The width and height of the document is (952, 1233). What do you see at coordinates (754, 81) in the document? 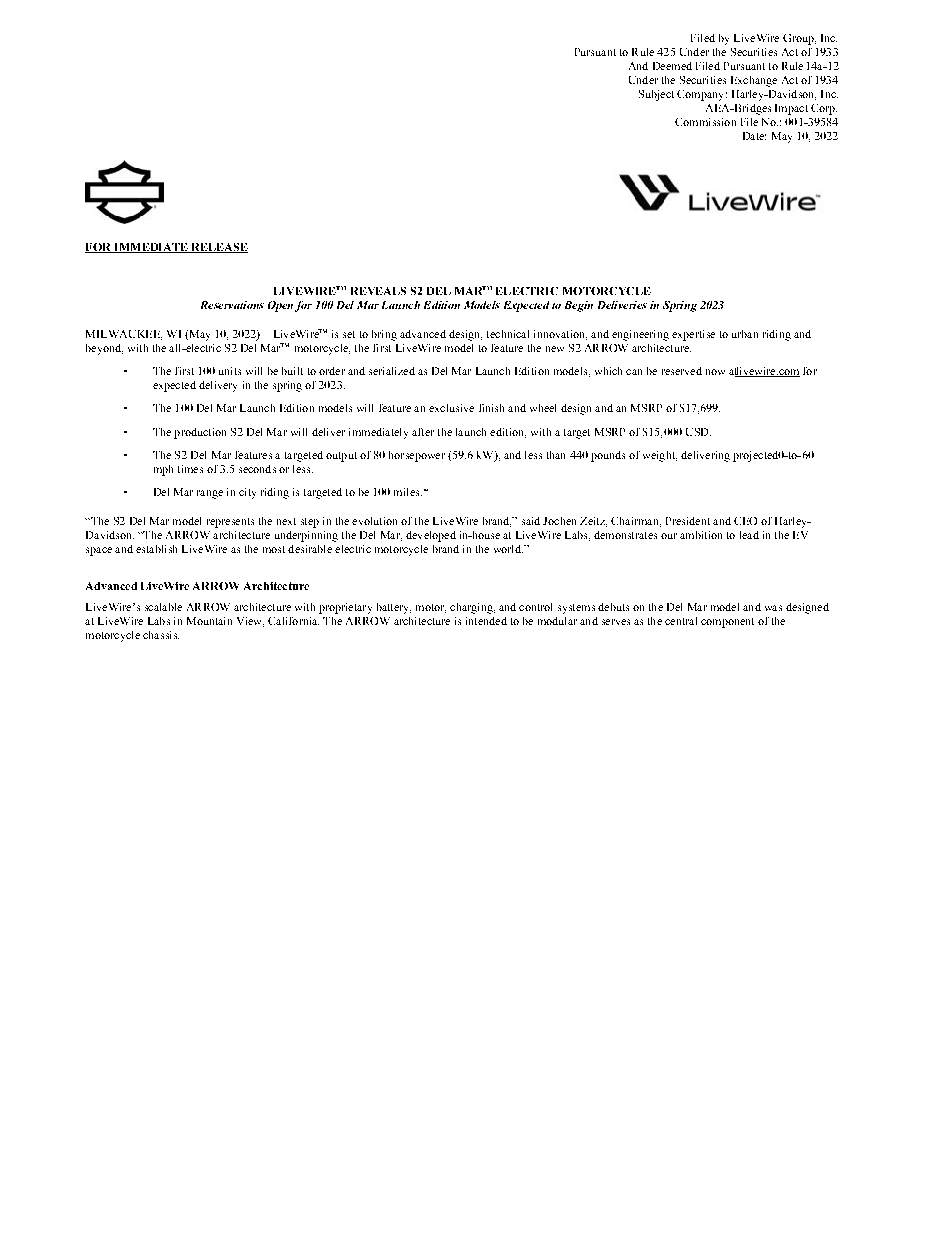
I see `Exchange` at bounding box center [754, 81].
